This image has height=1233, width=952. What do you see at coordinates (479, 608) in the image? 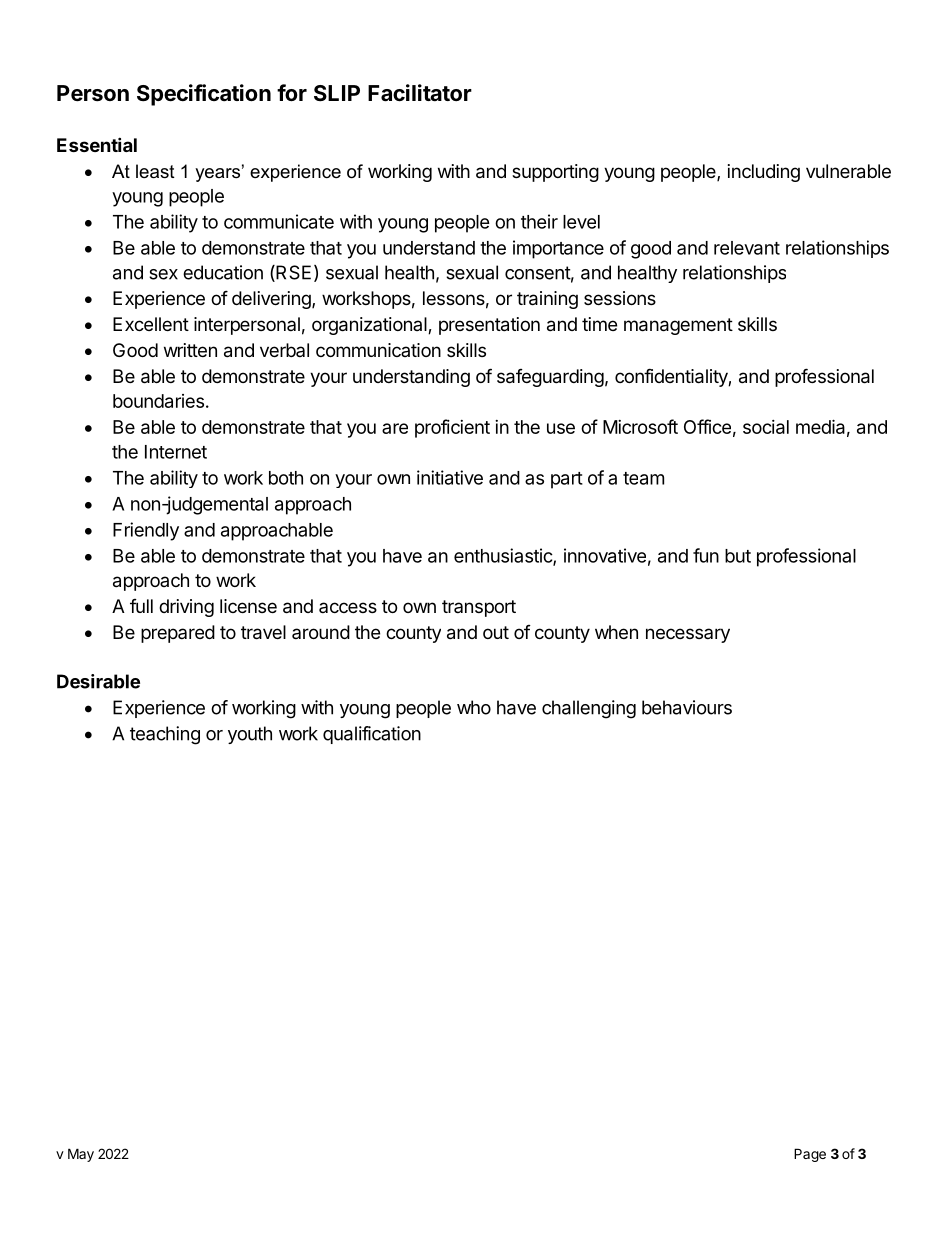
I see `transport` at bounding box center [479, 608].
